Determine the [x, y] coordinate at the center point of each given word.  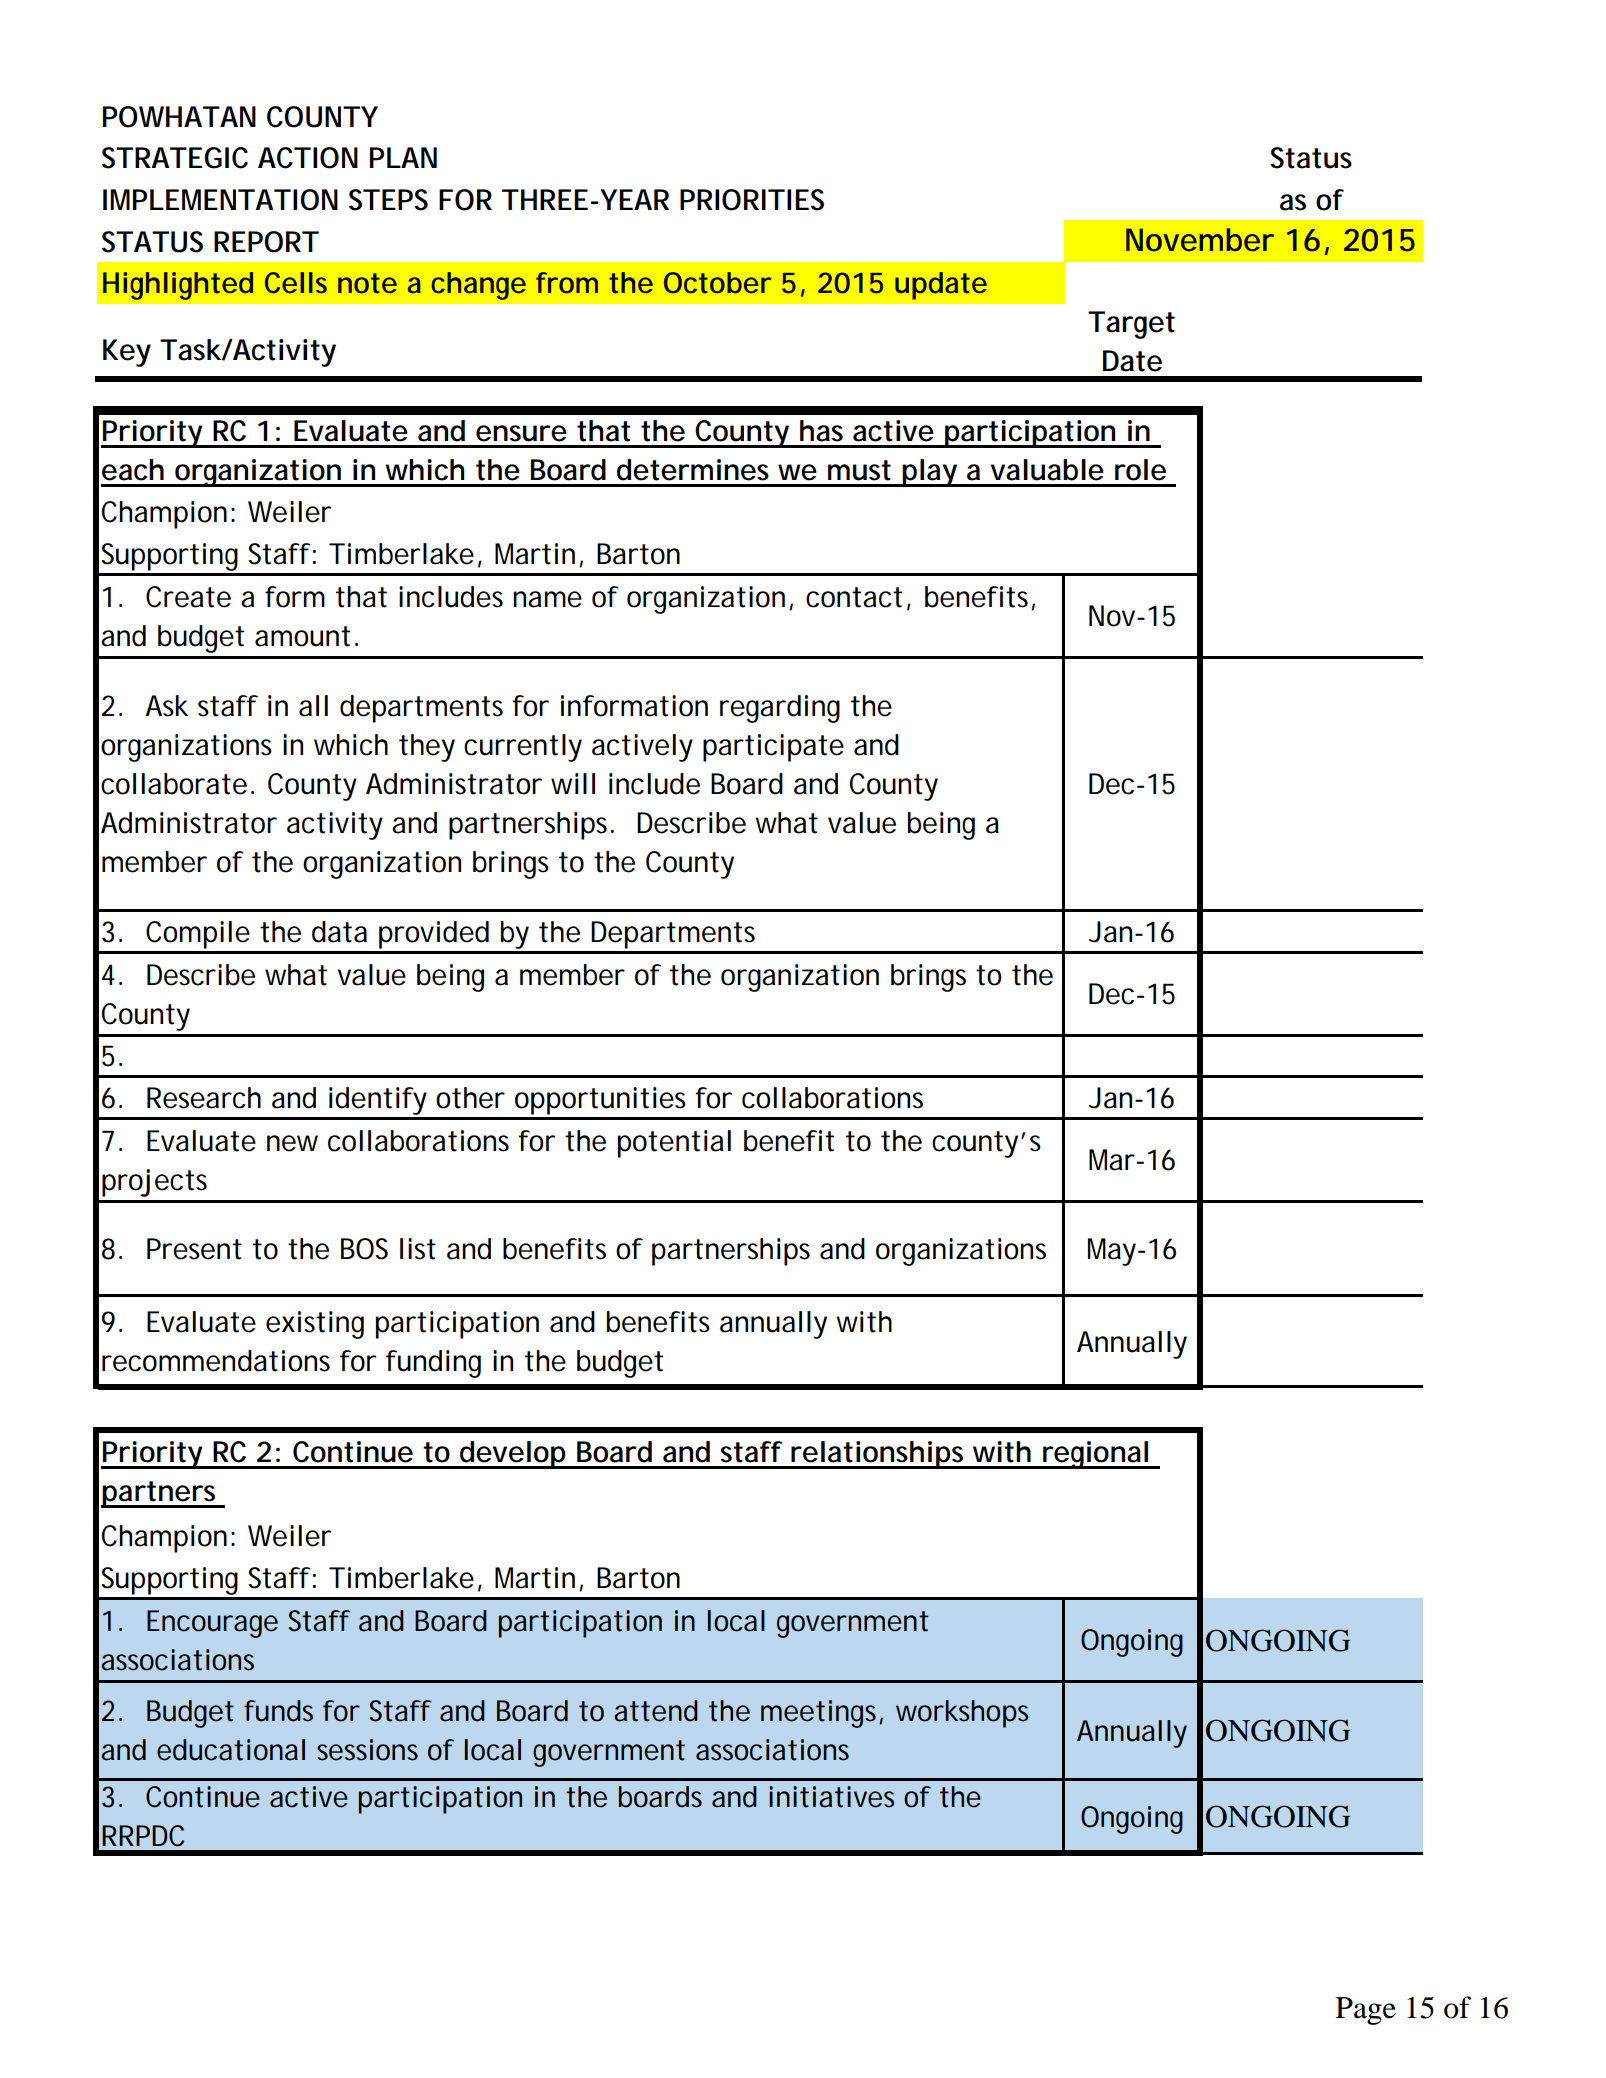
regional [1095, 1455]
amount [302, 636]
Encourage [212, 1624]
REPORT [266, 242]
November [1200, 240]
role [1140, 470]
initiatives [832, 1797]
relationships [878, 1455]
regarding [780, 709]
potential [674, 1144]
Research [204, 1098]
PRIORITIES [752, 200]
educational [231, 1750]
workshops [962, 1714]
